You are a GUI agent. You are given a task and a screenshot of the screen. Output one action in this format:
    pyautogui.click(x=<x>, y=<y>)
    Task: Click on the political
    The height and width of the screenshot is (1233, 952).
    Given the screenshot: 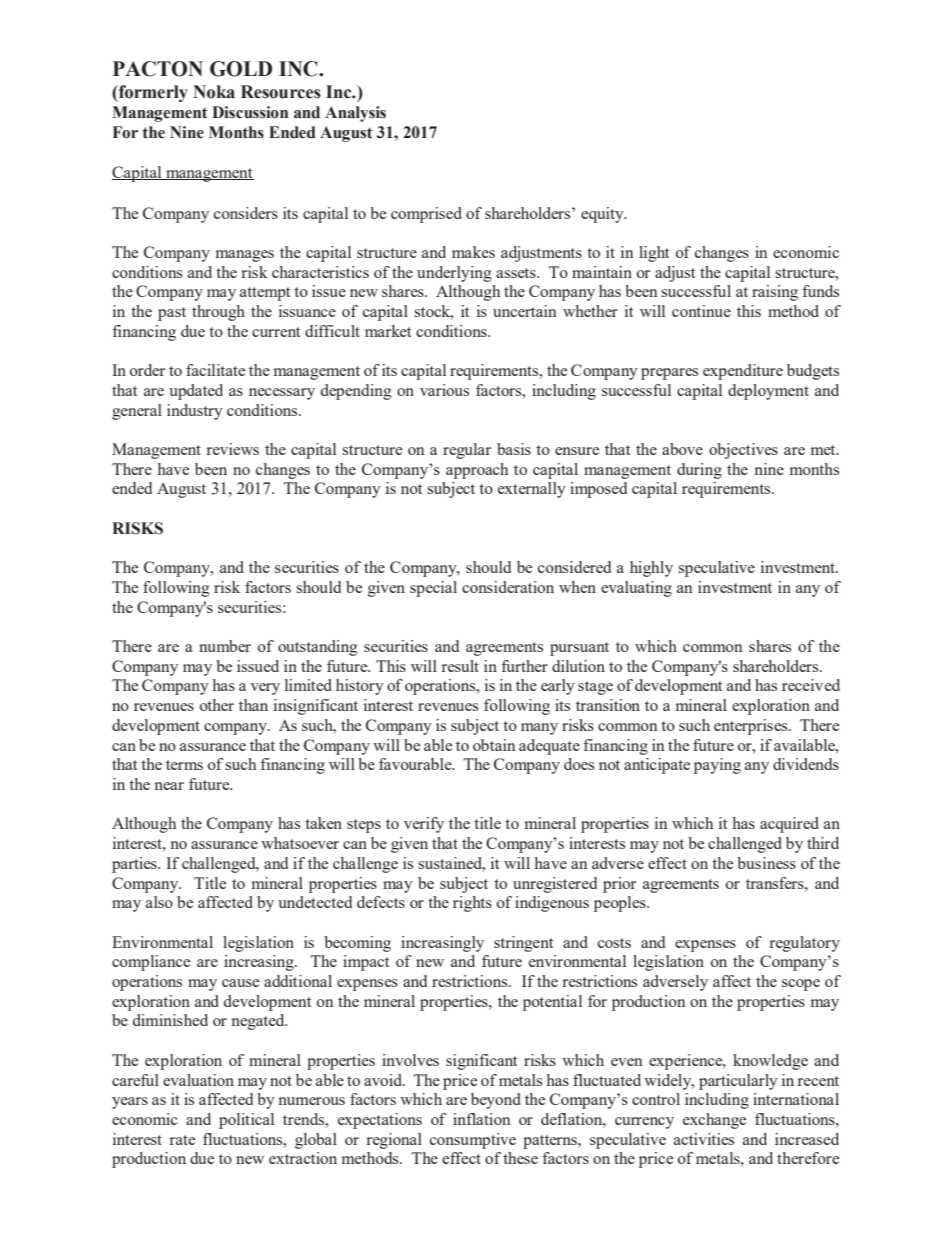 What is the action you would take?
    pyautogui.click(x=246, y=1121)
